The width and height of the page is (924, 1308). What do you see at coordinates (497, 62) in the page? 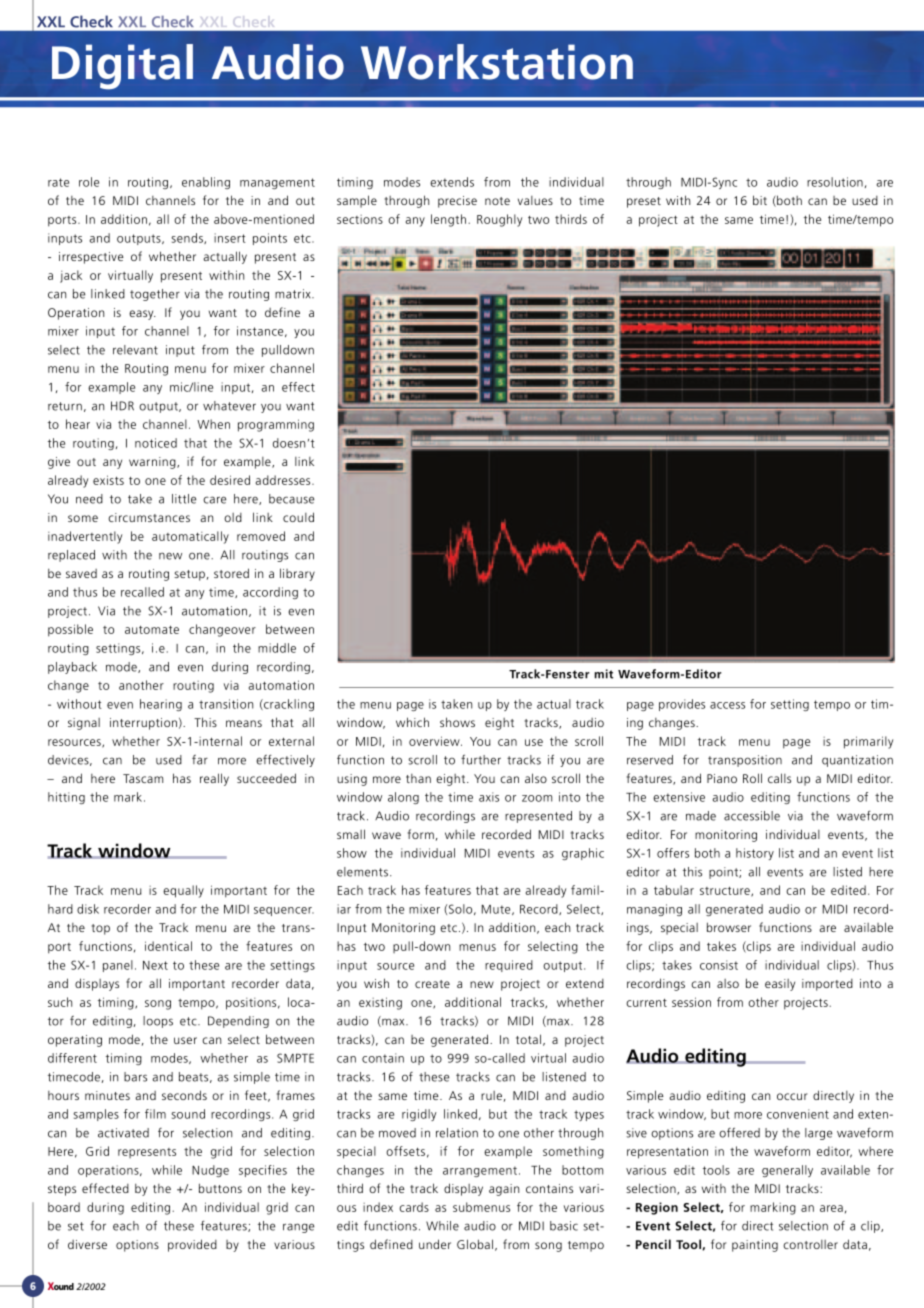
I see `Workstation` at bounding box center [497, 62].
